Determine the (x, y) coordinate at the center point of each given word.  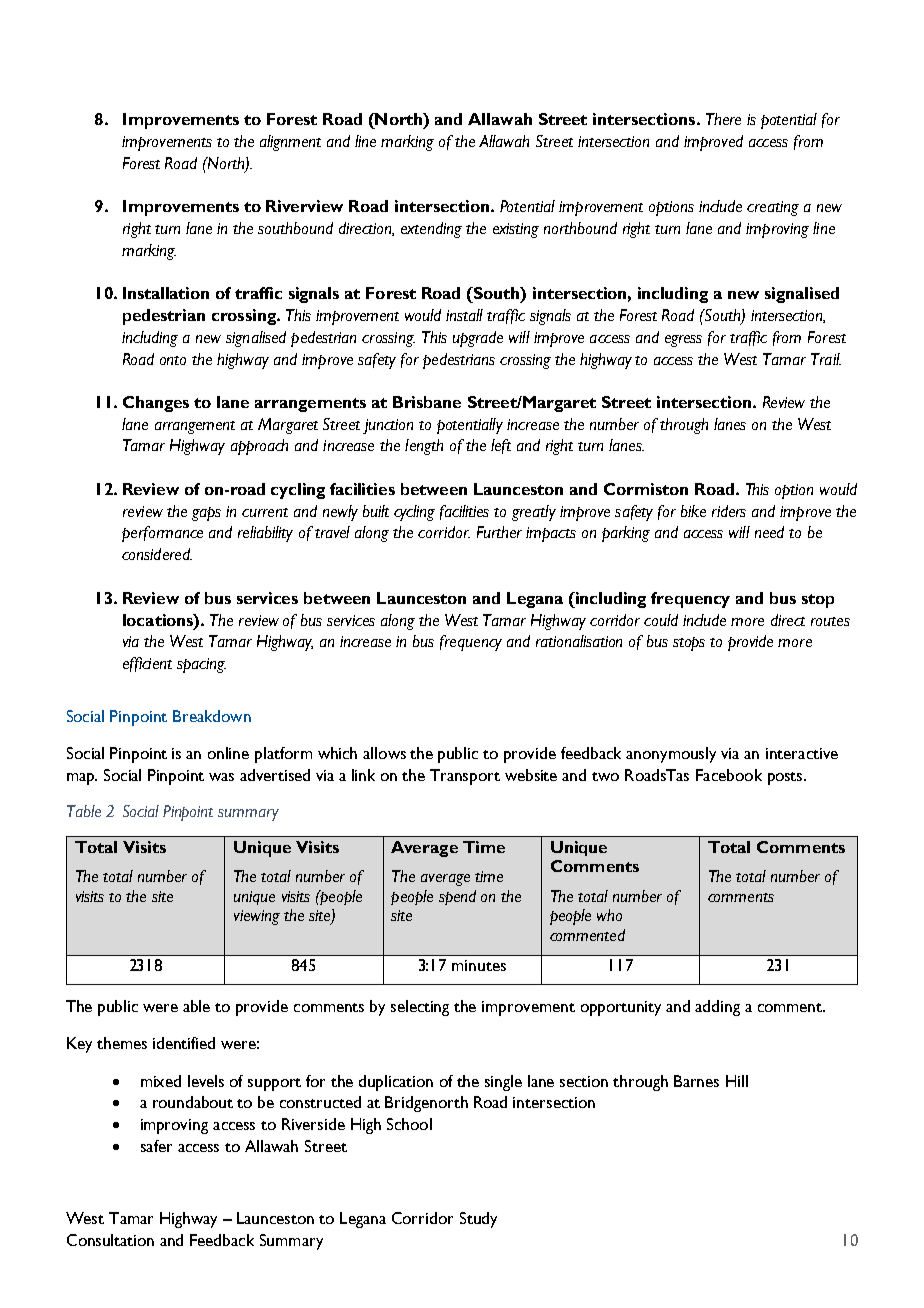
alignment (290, 143)
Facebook (729, 775)
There (723, 119)
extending (431, 230)
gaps (206, 514)
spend (457, 897)
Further (499, 532)
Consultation (110, 1240)
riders (729, 511)
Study (478, 1220)
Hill (737, 1081)
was (221, 777)
